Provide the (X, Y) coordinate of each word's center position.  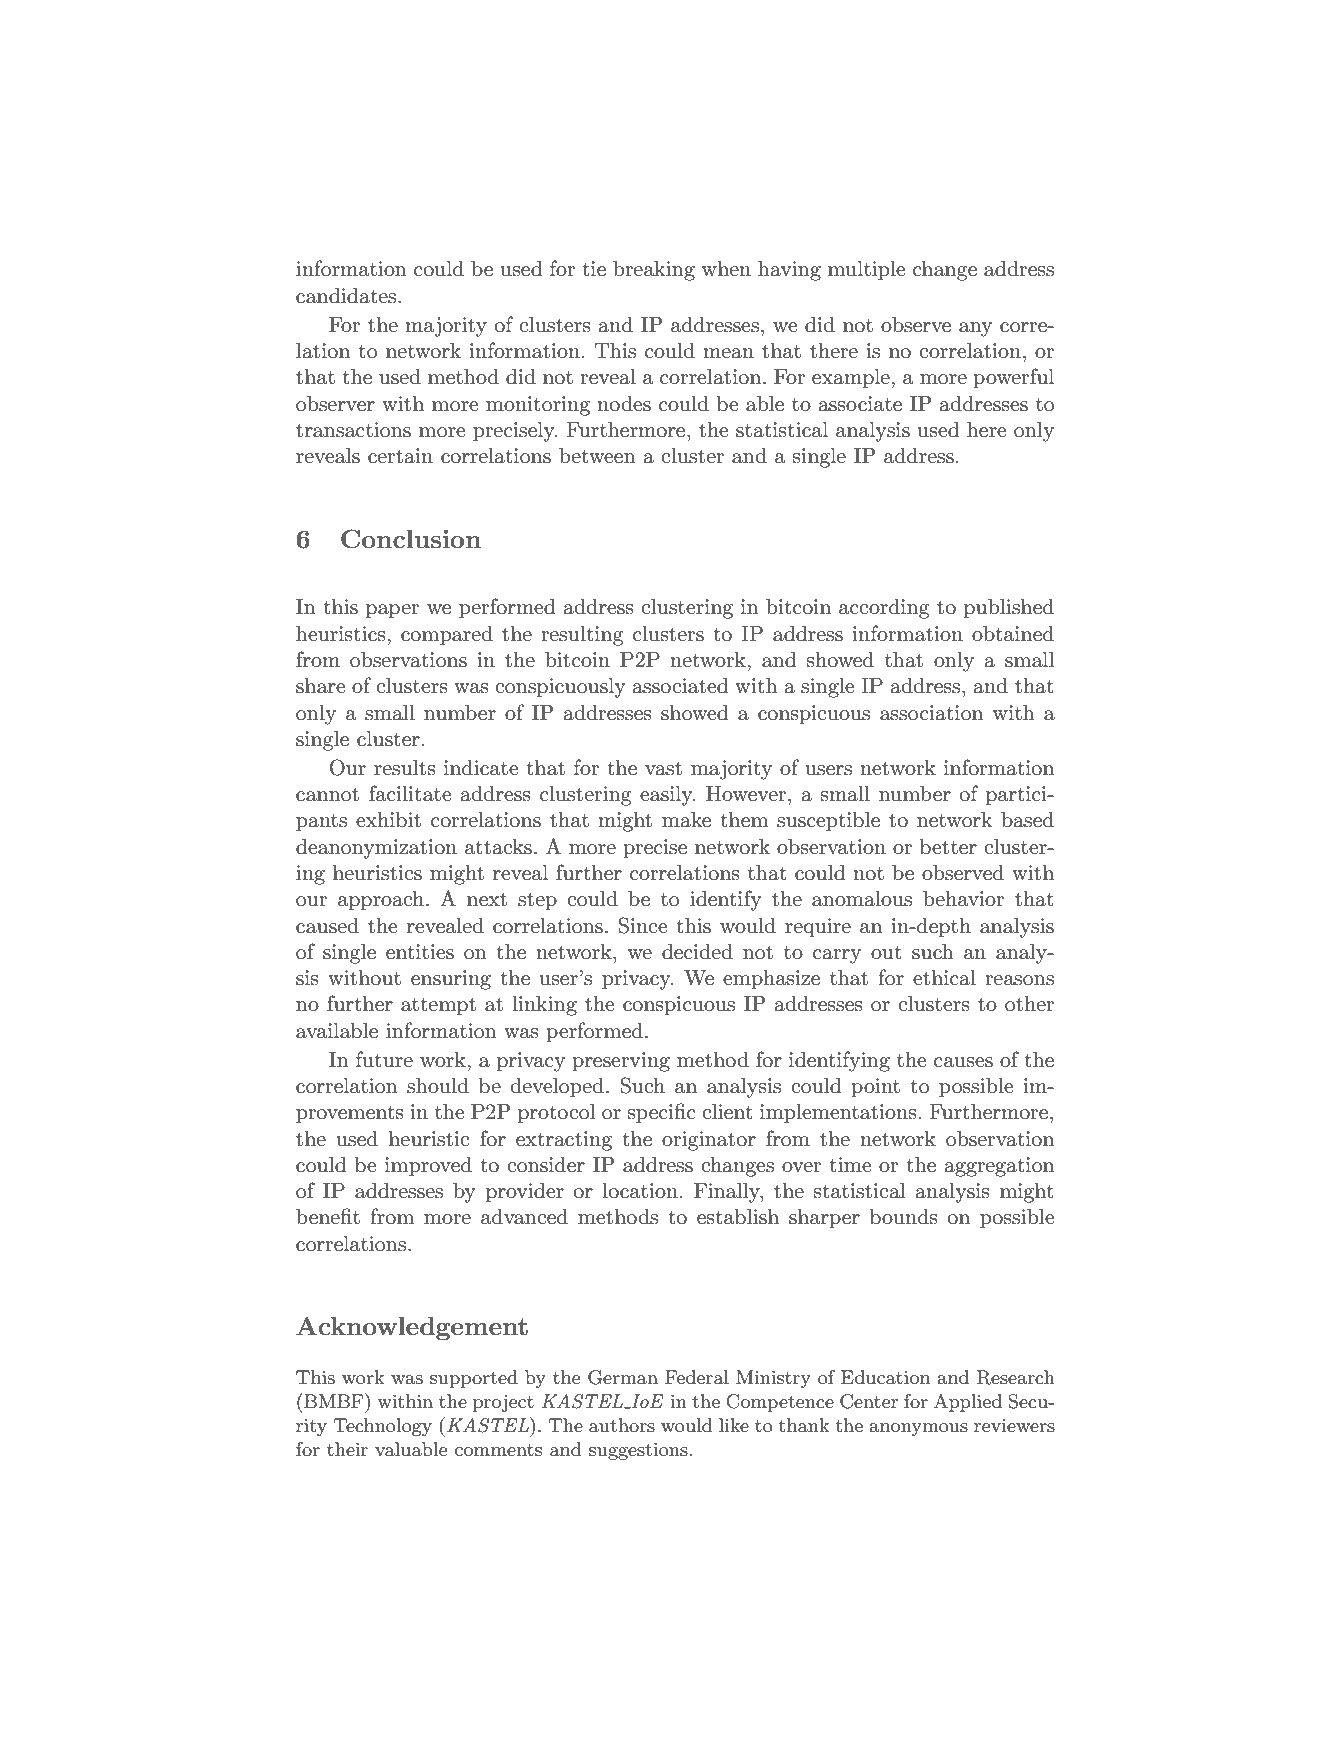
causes (963, 1062)
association (931, 713)
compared (447, 636)
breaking (654, 271)
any (975, 329)
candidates (347, 296)
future (384, 1059)
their (347, 1449)
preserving (621, 1062)
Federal (697, 1377)
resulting (582, 636)
